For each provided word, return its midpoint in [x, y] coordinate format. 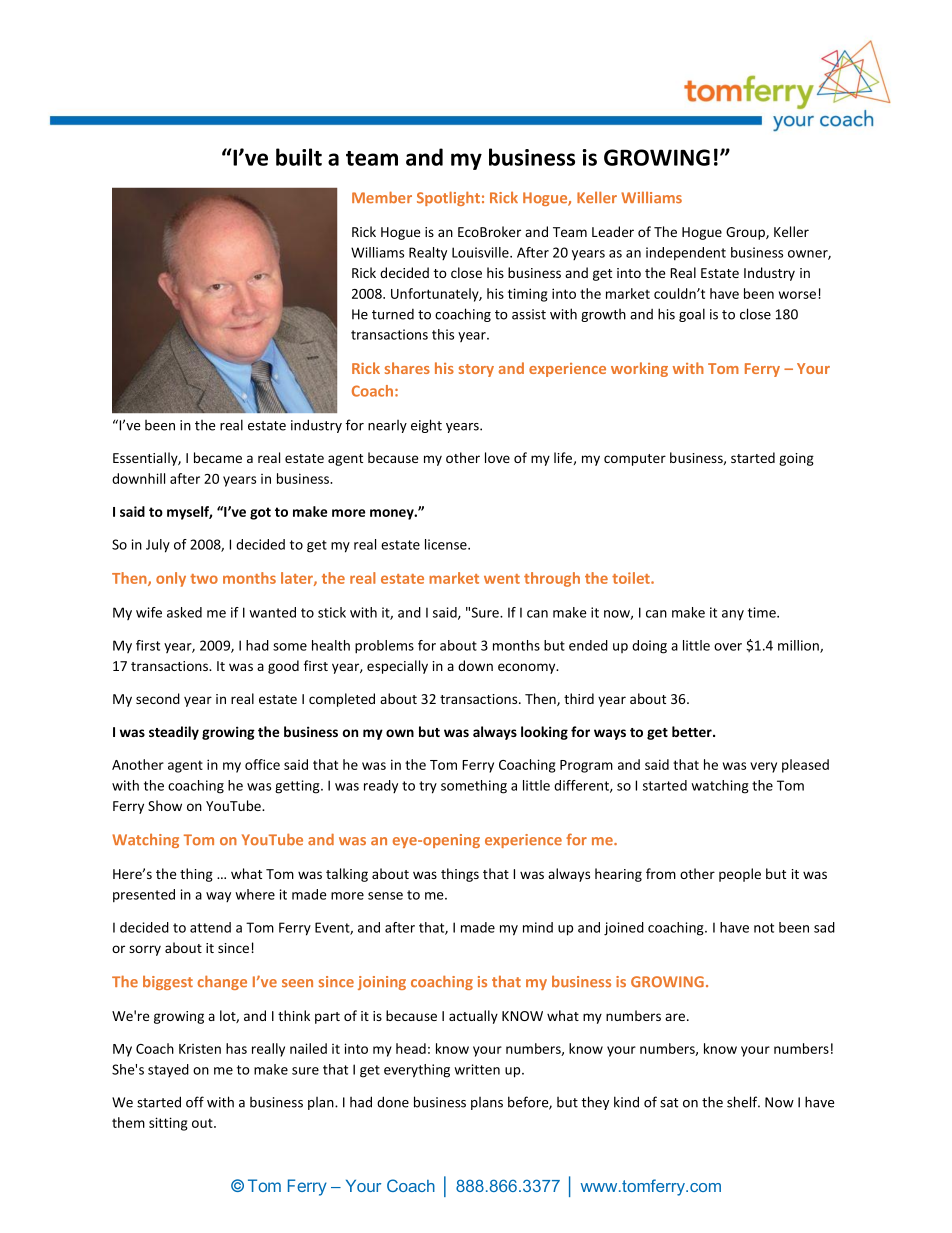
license [447, 544]
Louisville [481, 252]
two [204, 579]
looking [544, 733]
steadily [174, 733]
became [218, 457]
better [693, 731]
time [763, 612]
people [740, 875]
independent [686, 254]
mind [538, 927]
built [299, 157]
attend [210, 927]
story [476, 370]
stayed [168, 1070]
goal [692, 315]
